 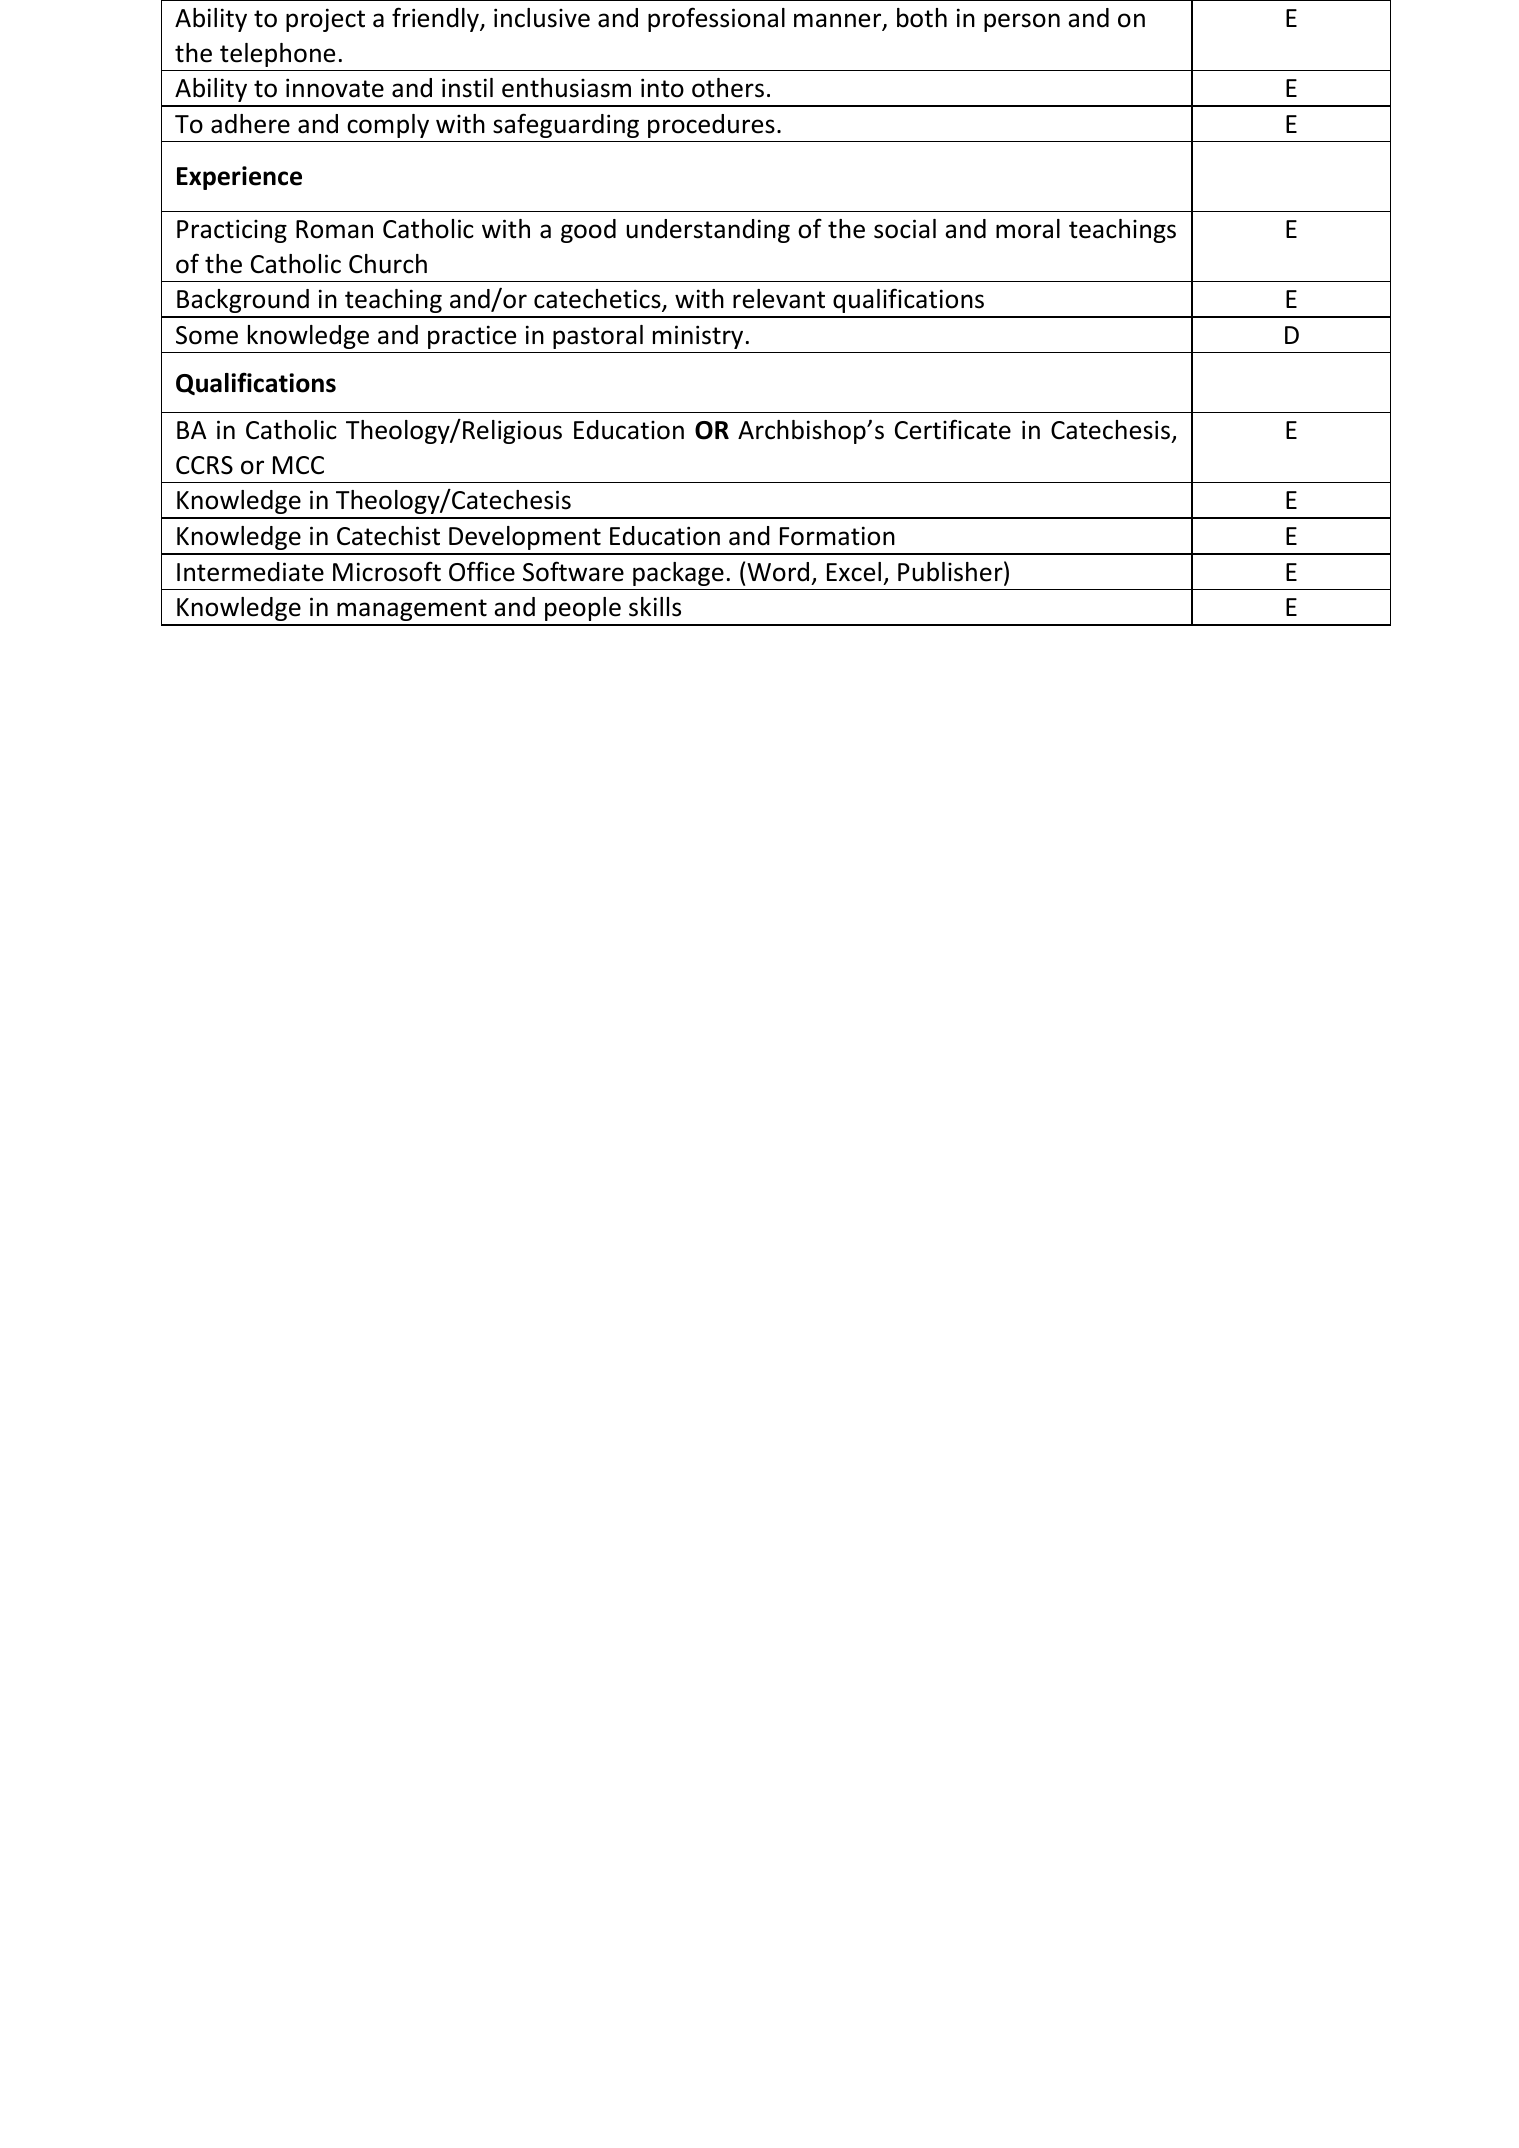 What do you see at coordinates (854, 572) in the screenshot?
I see `Excel` at bounding box center [854, 572].
